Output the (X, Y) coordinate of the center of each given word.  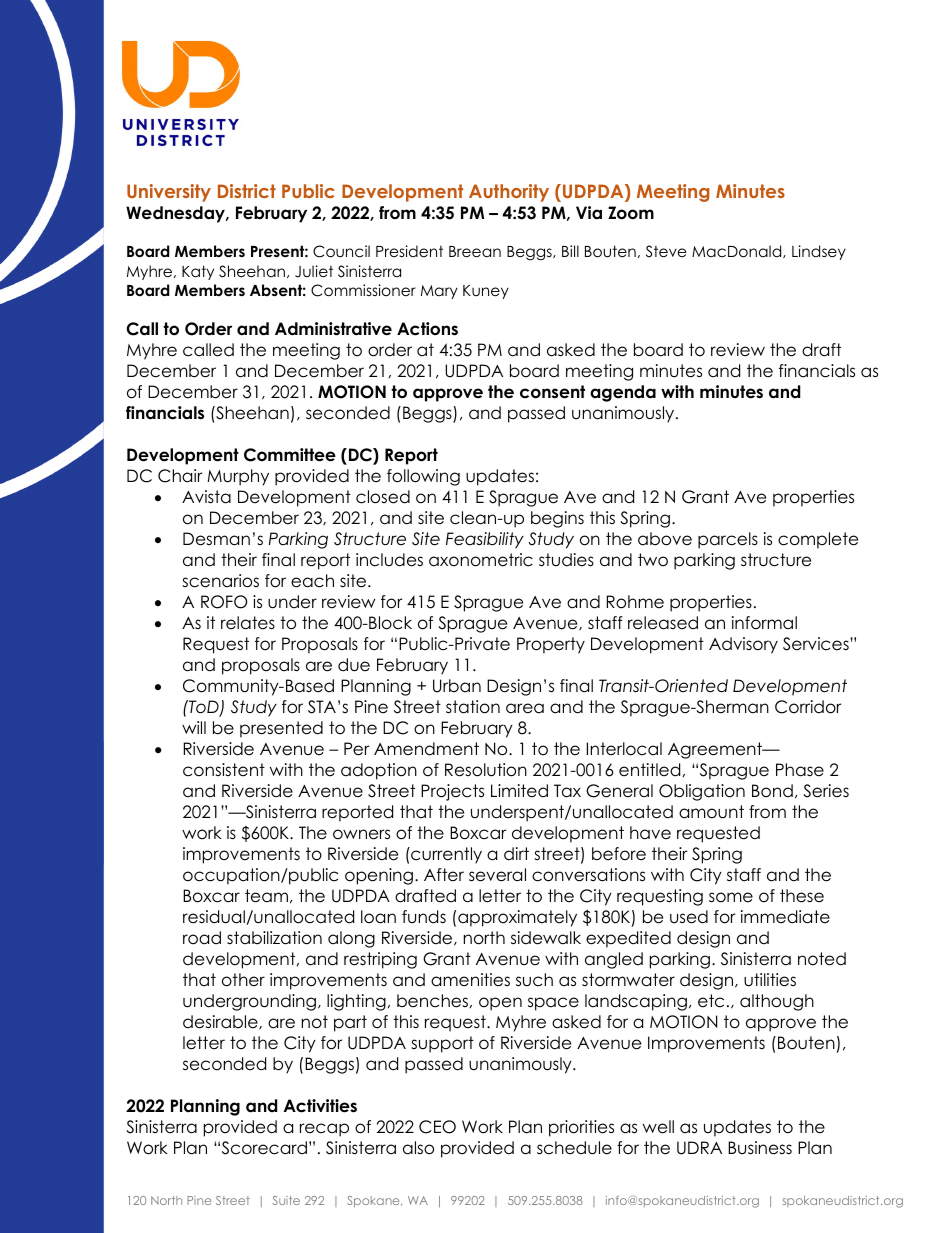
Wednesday (177, 214)
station (473, 707)
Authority (509, 193)
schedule (574, 1148)
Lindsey (819, 252)
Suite (286, 1200)
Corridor (808, 707)
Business (760, 1148)
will (194, 727)
